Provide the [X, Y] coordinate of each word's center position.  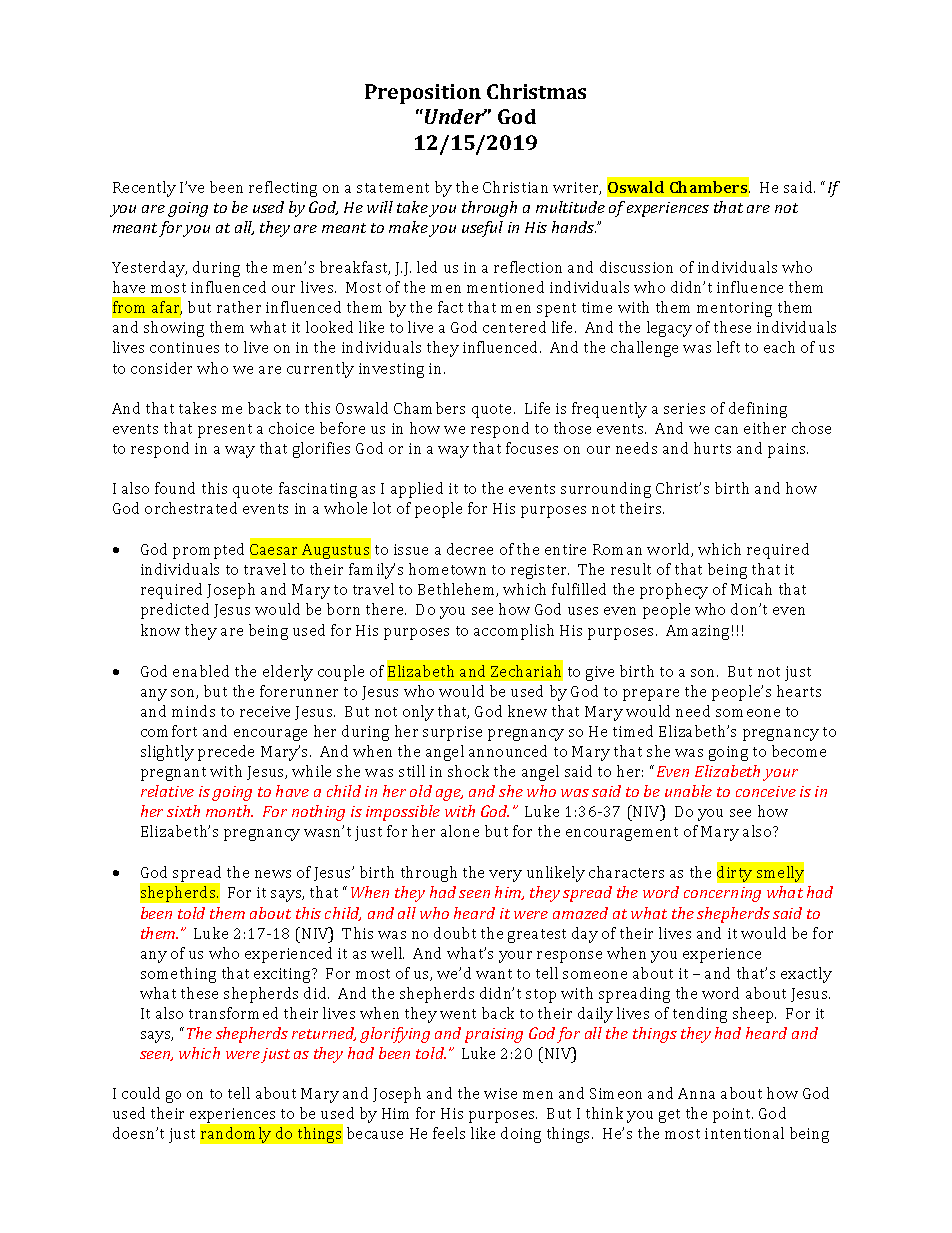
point [733, 1115]
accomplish [514, 632]
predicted [175, 611]
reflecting [283, 189]
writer [577, 188]
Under [456, 116]
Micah [751, 589]
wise [500, 1093]
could [141, 1093]
